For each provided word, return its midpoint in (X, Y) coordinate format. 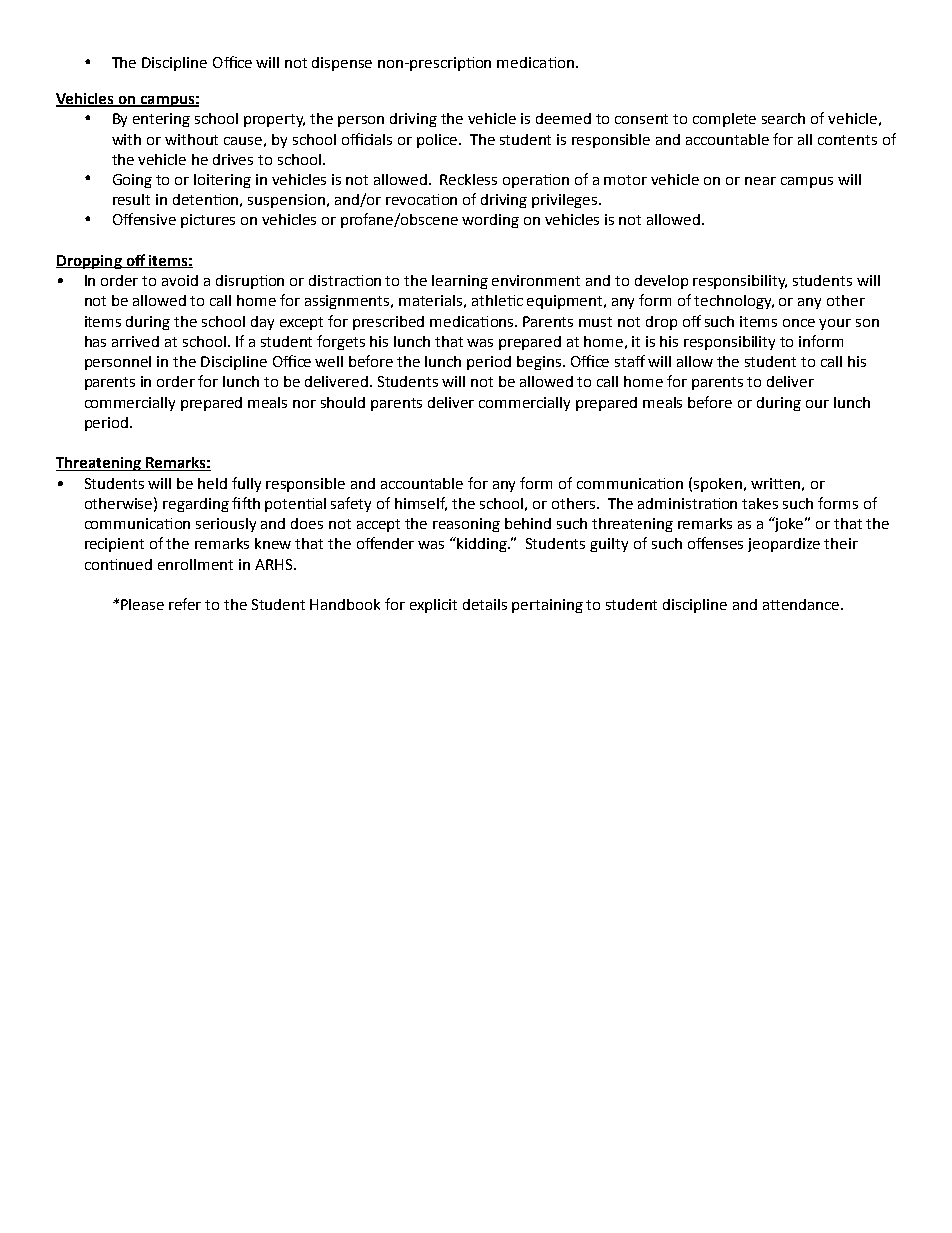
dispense (342, 64)
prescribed (388, 323)
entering (161, 120)
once (799, 323)
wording (490, 221)
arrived (135, 341)
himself (421, 504)
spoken (718, 485)
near (760, 181)
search (783, 118)
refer (185, 604)
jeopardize (784, 545)
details (485, 604)
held (212, 483)
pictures (208, 221)
